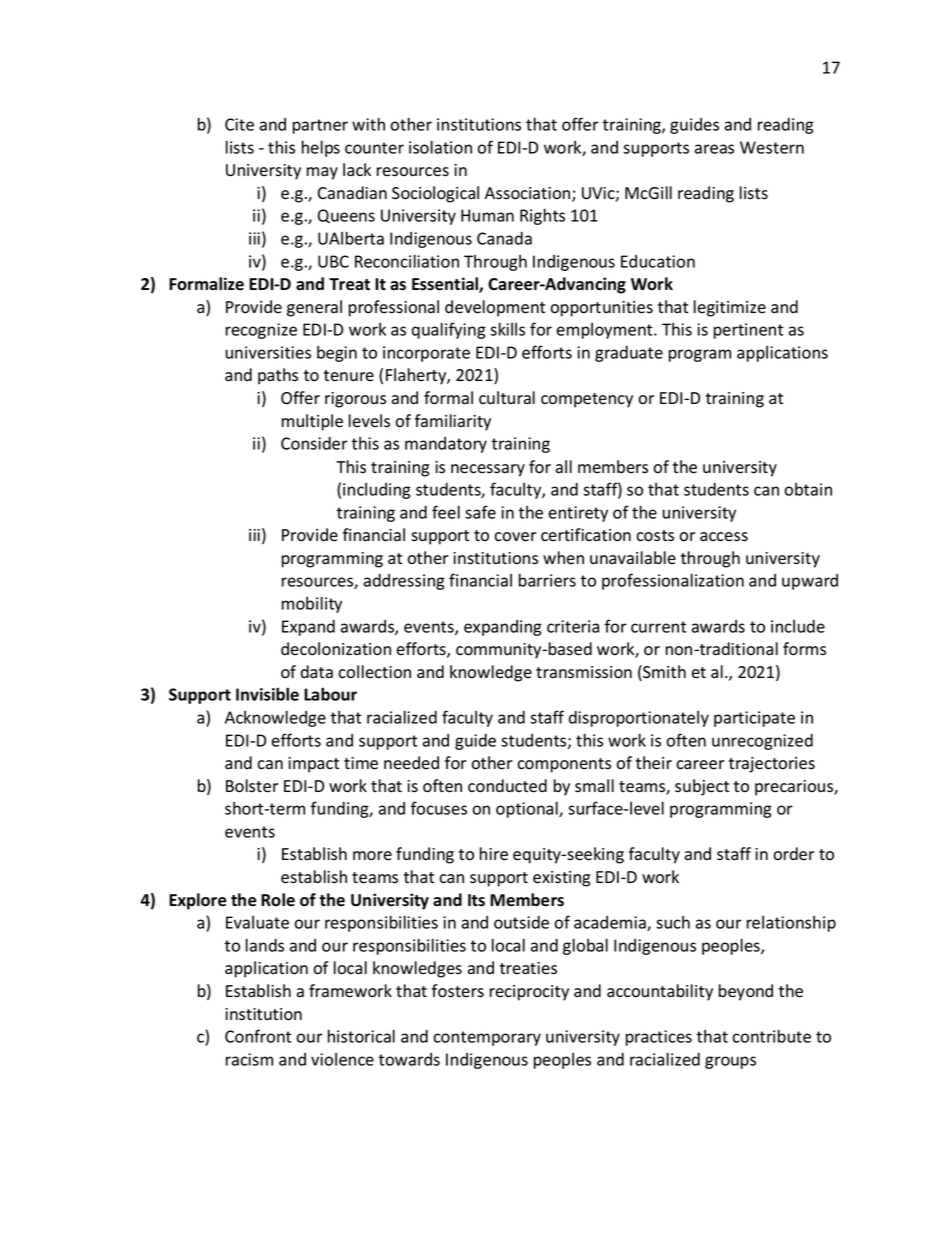  What do you see at coordinates (702, 787) in the screenshot?
I see `subject` at bounding box center [702, 787].
